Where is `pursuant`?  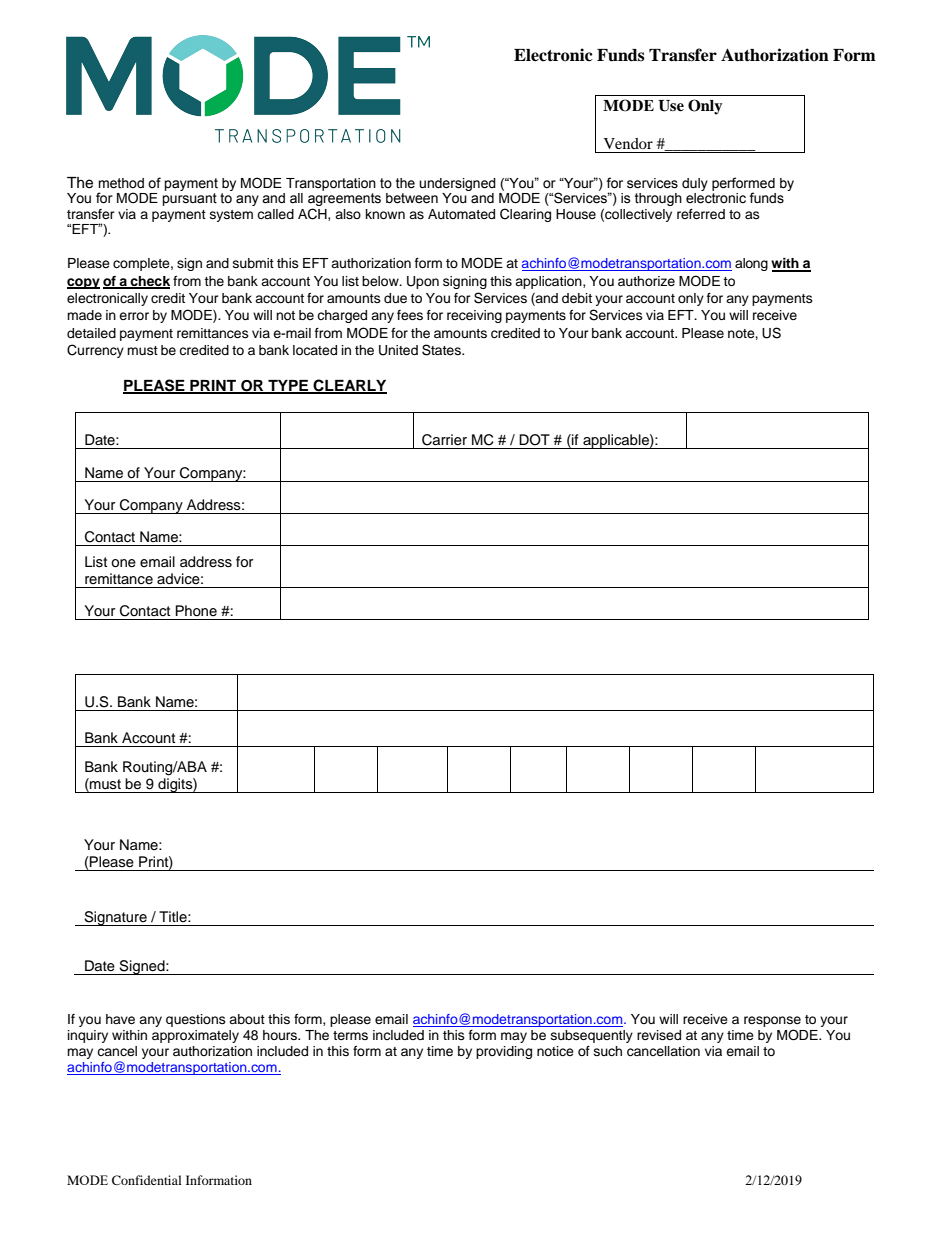
pursuant is located at coordinates (189, 199).
